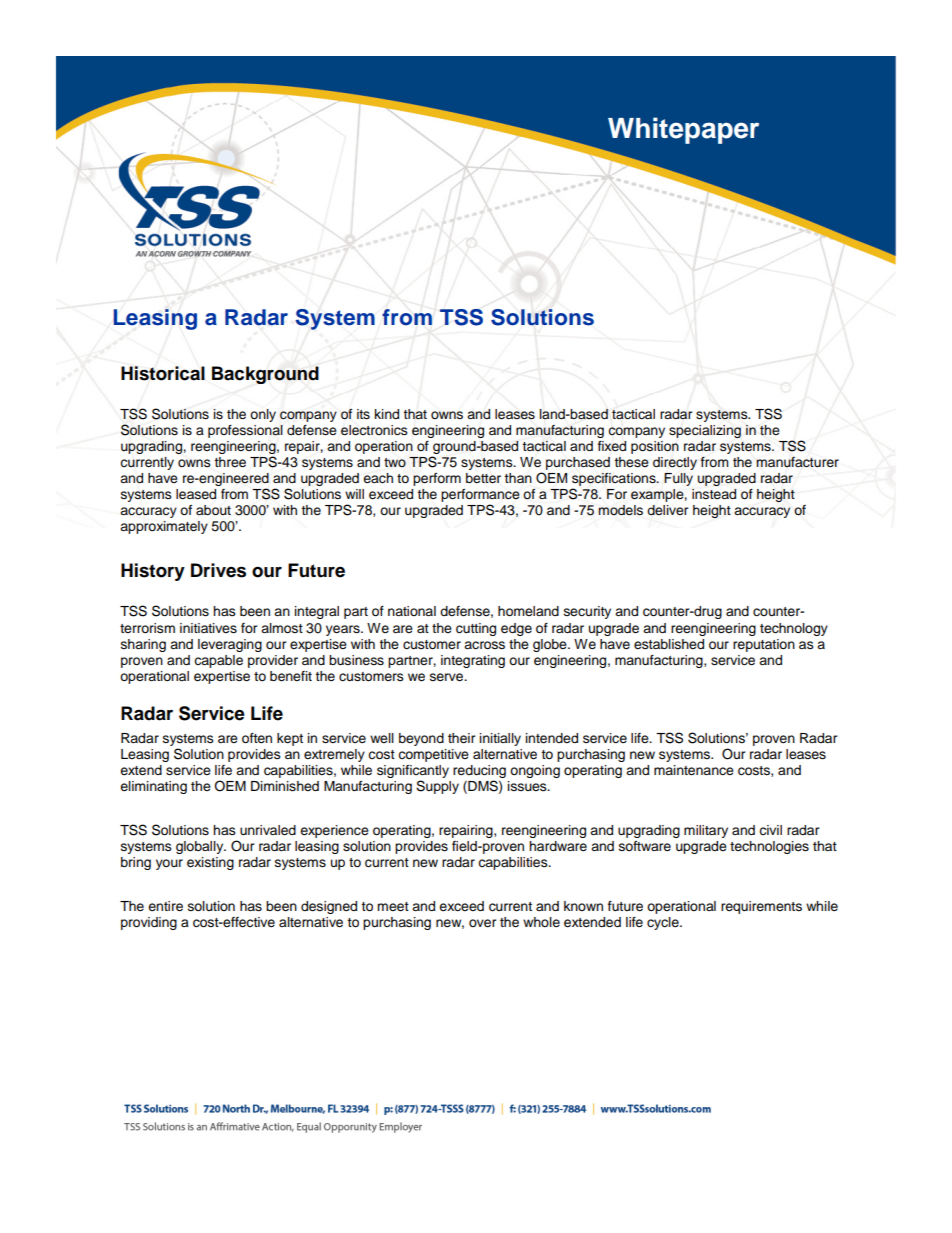 The width and height of the page is (952, 1233). Describe the element at coordinates (263, 415) in the page. I see `only` at that location.
